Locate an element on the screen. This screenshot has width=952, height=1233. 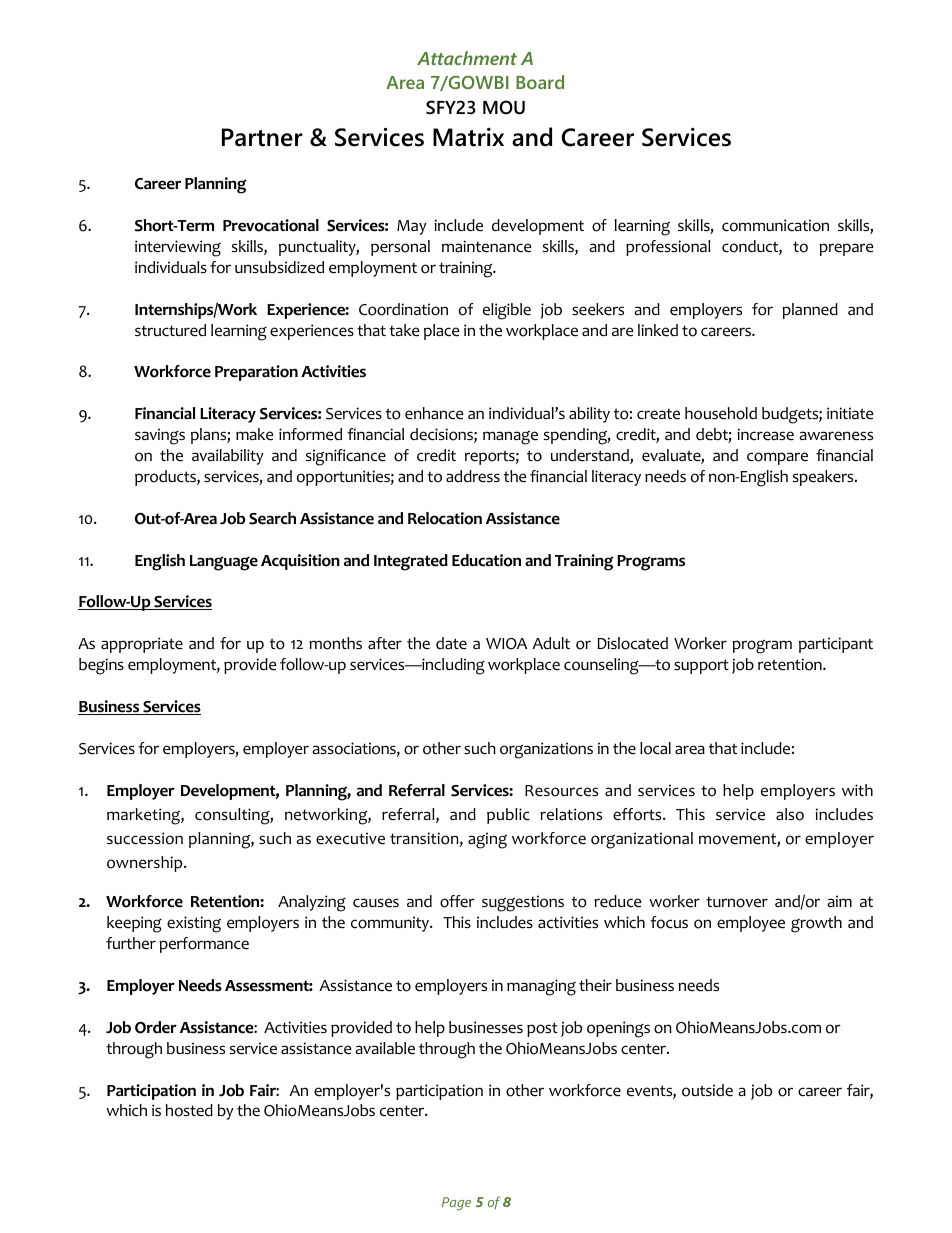
MOU is located at coordinates (504, 107).
